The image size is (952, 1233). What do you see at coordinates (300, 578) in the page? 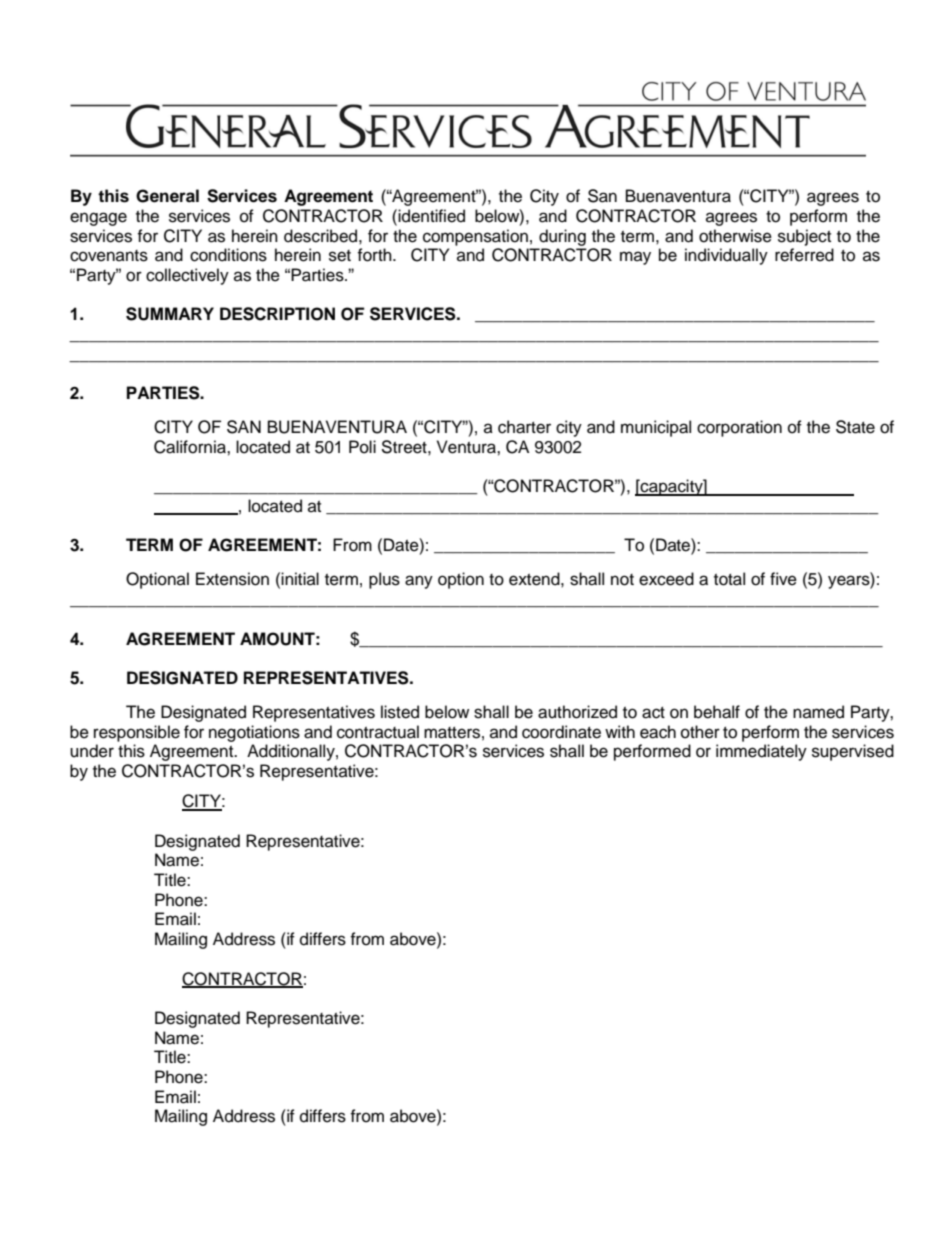
I see `initial` at bounding box center [300, 578].
